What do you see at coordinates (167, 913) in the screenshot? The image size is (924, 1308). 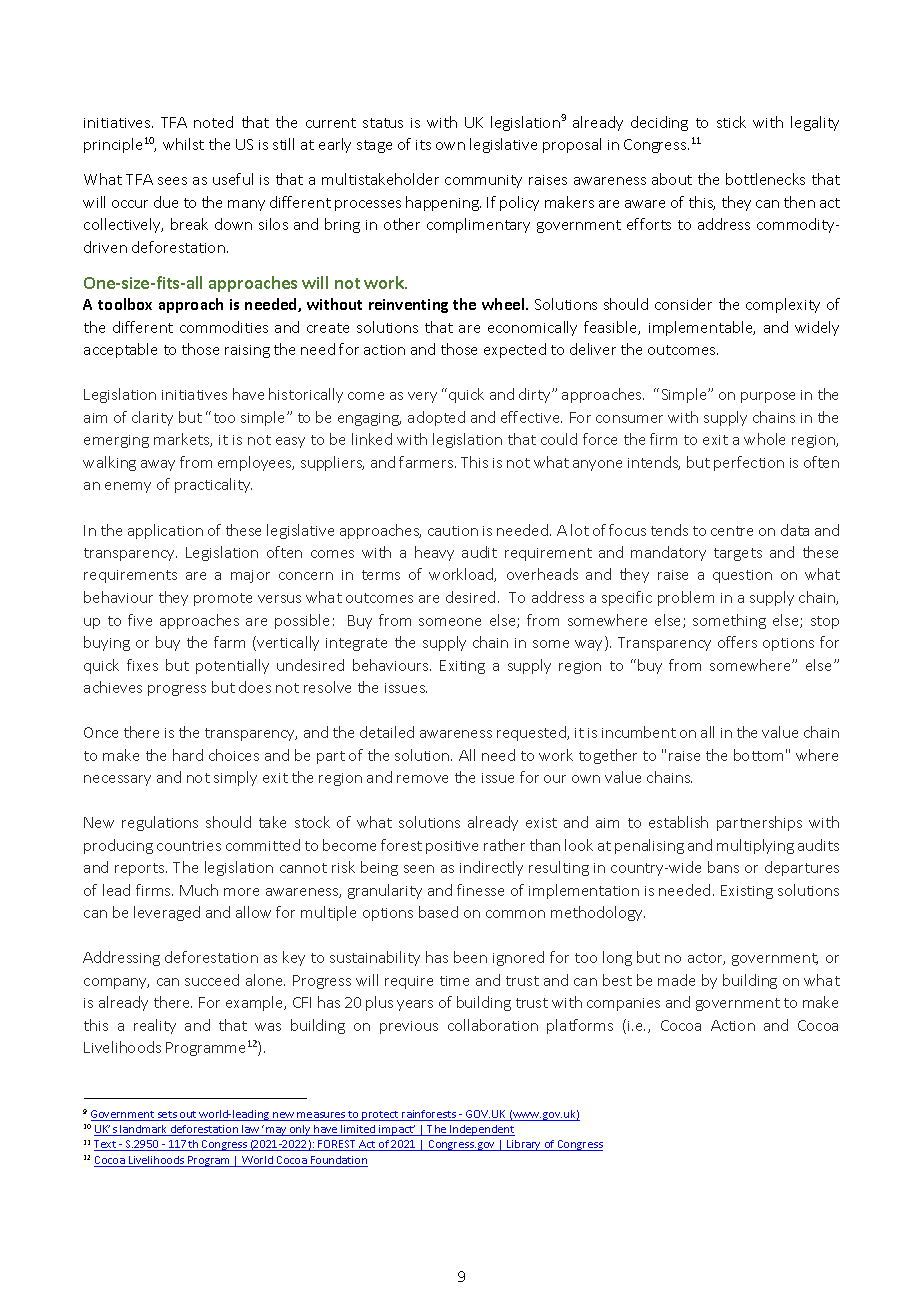 I see `leveraged` at bounding box center [167, 913].
